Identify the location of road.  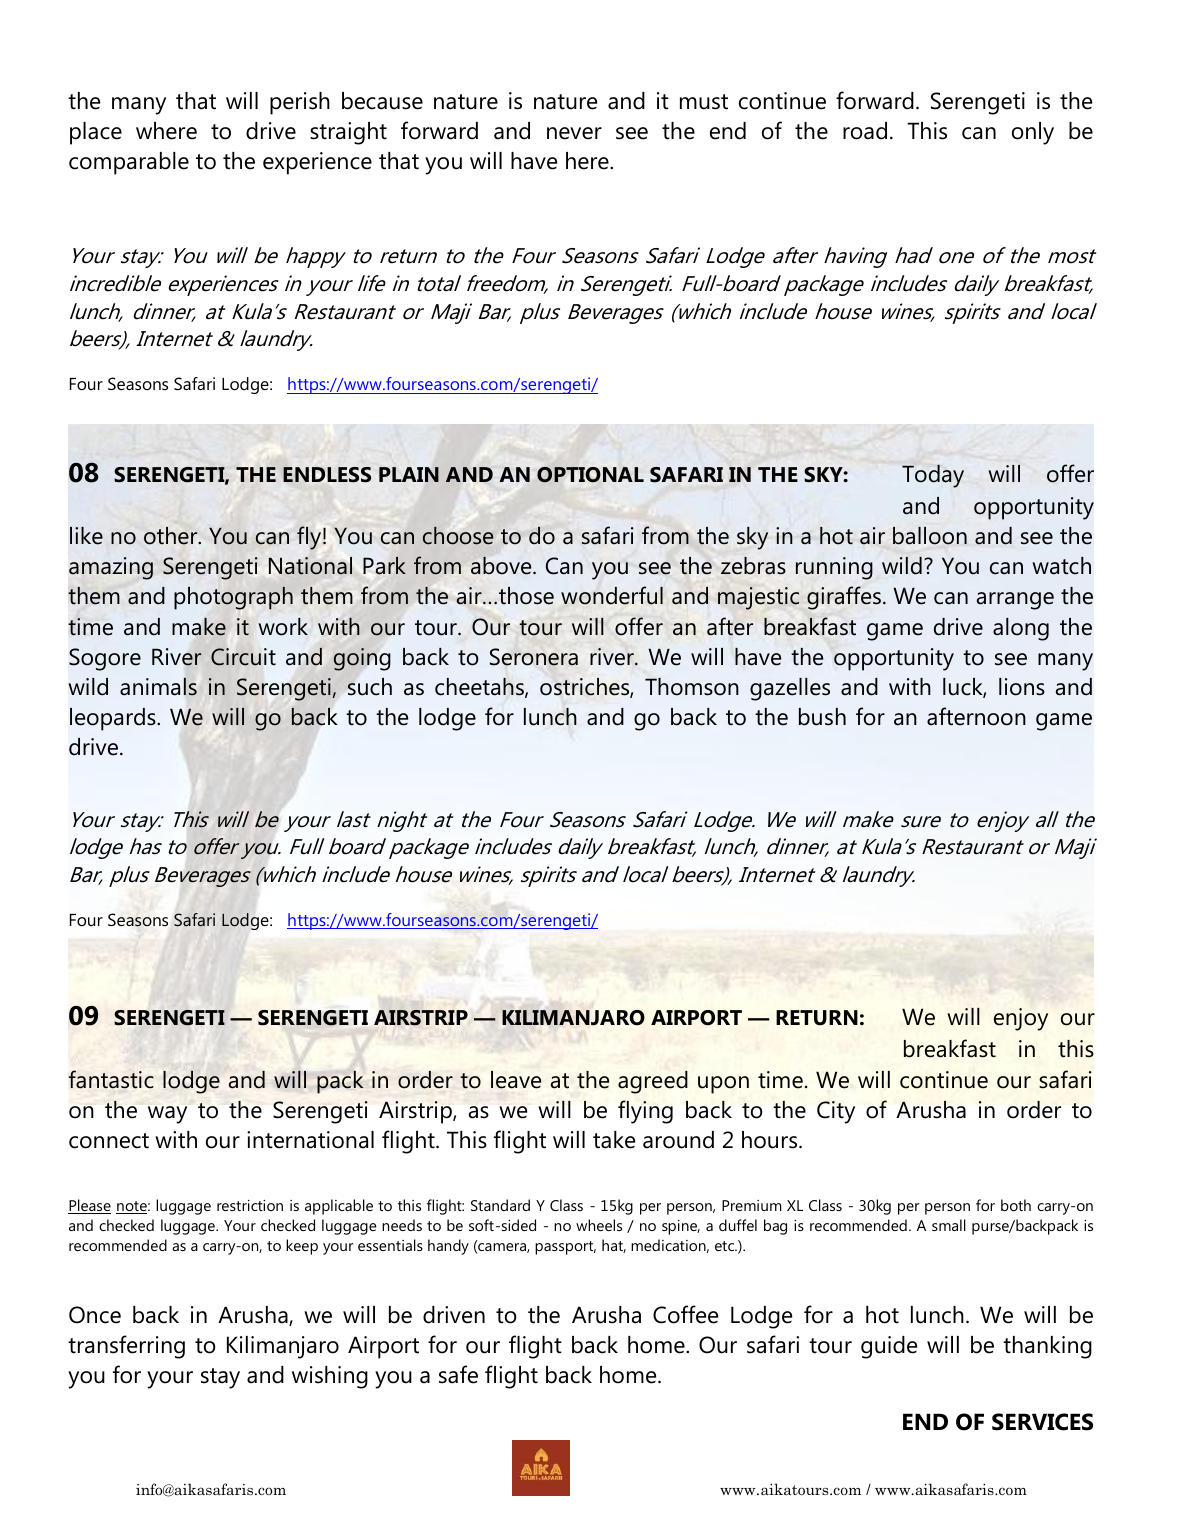
(865, 131).
